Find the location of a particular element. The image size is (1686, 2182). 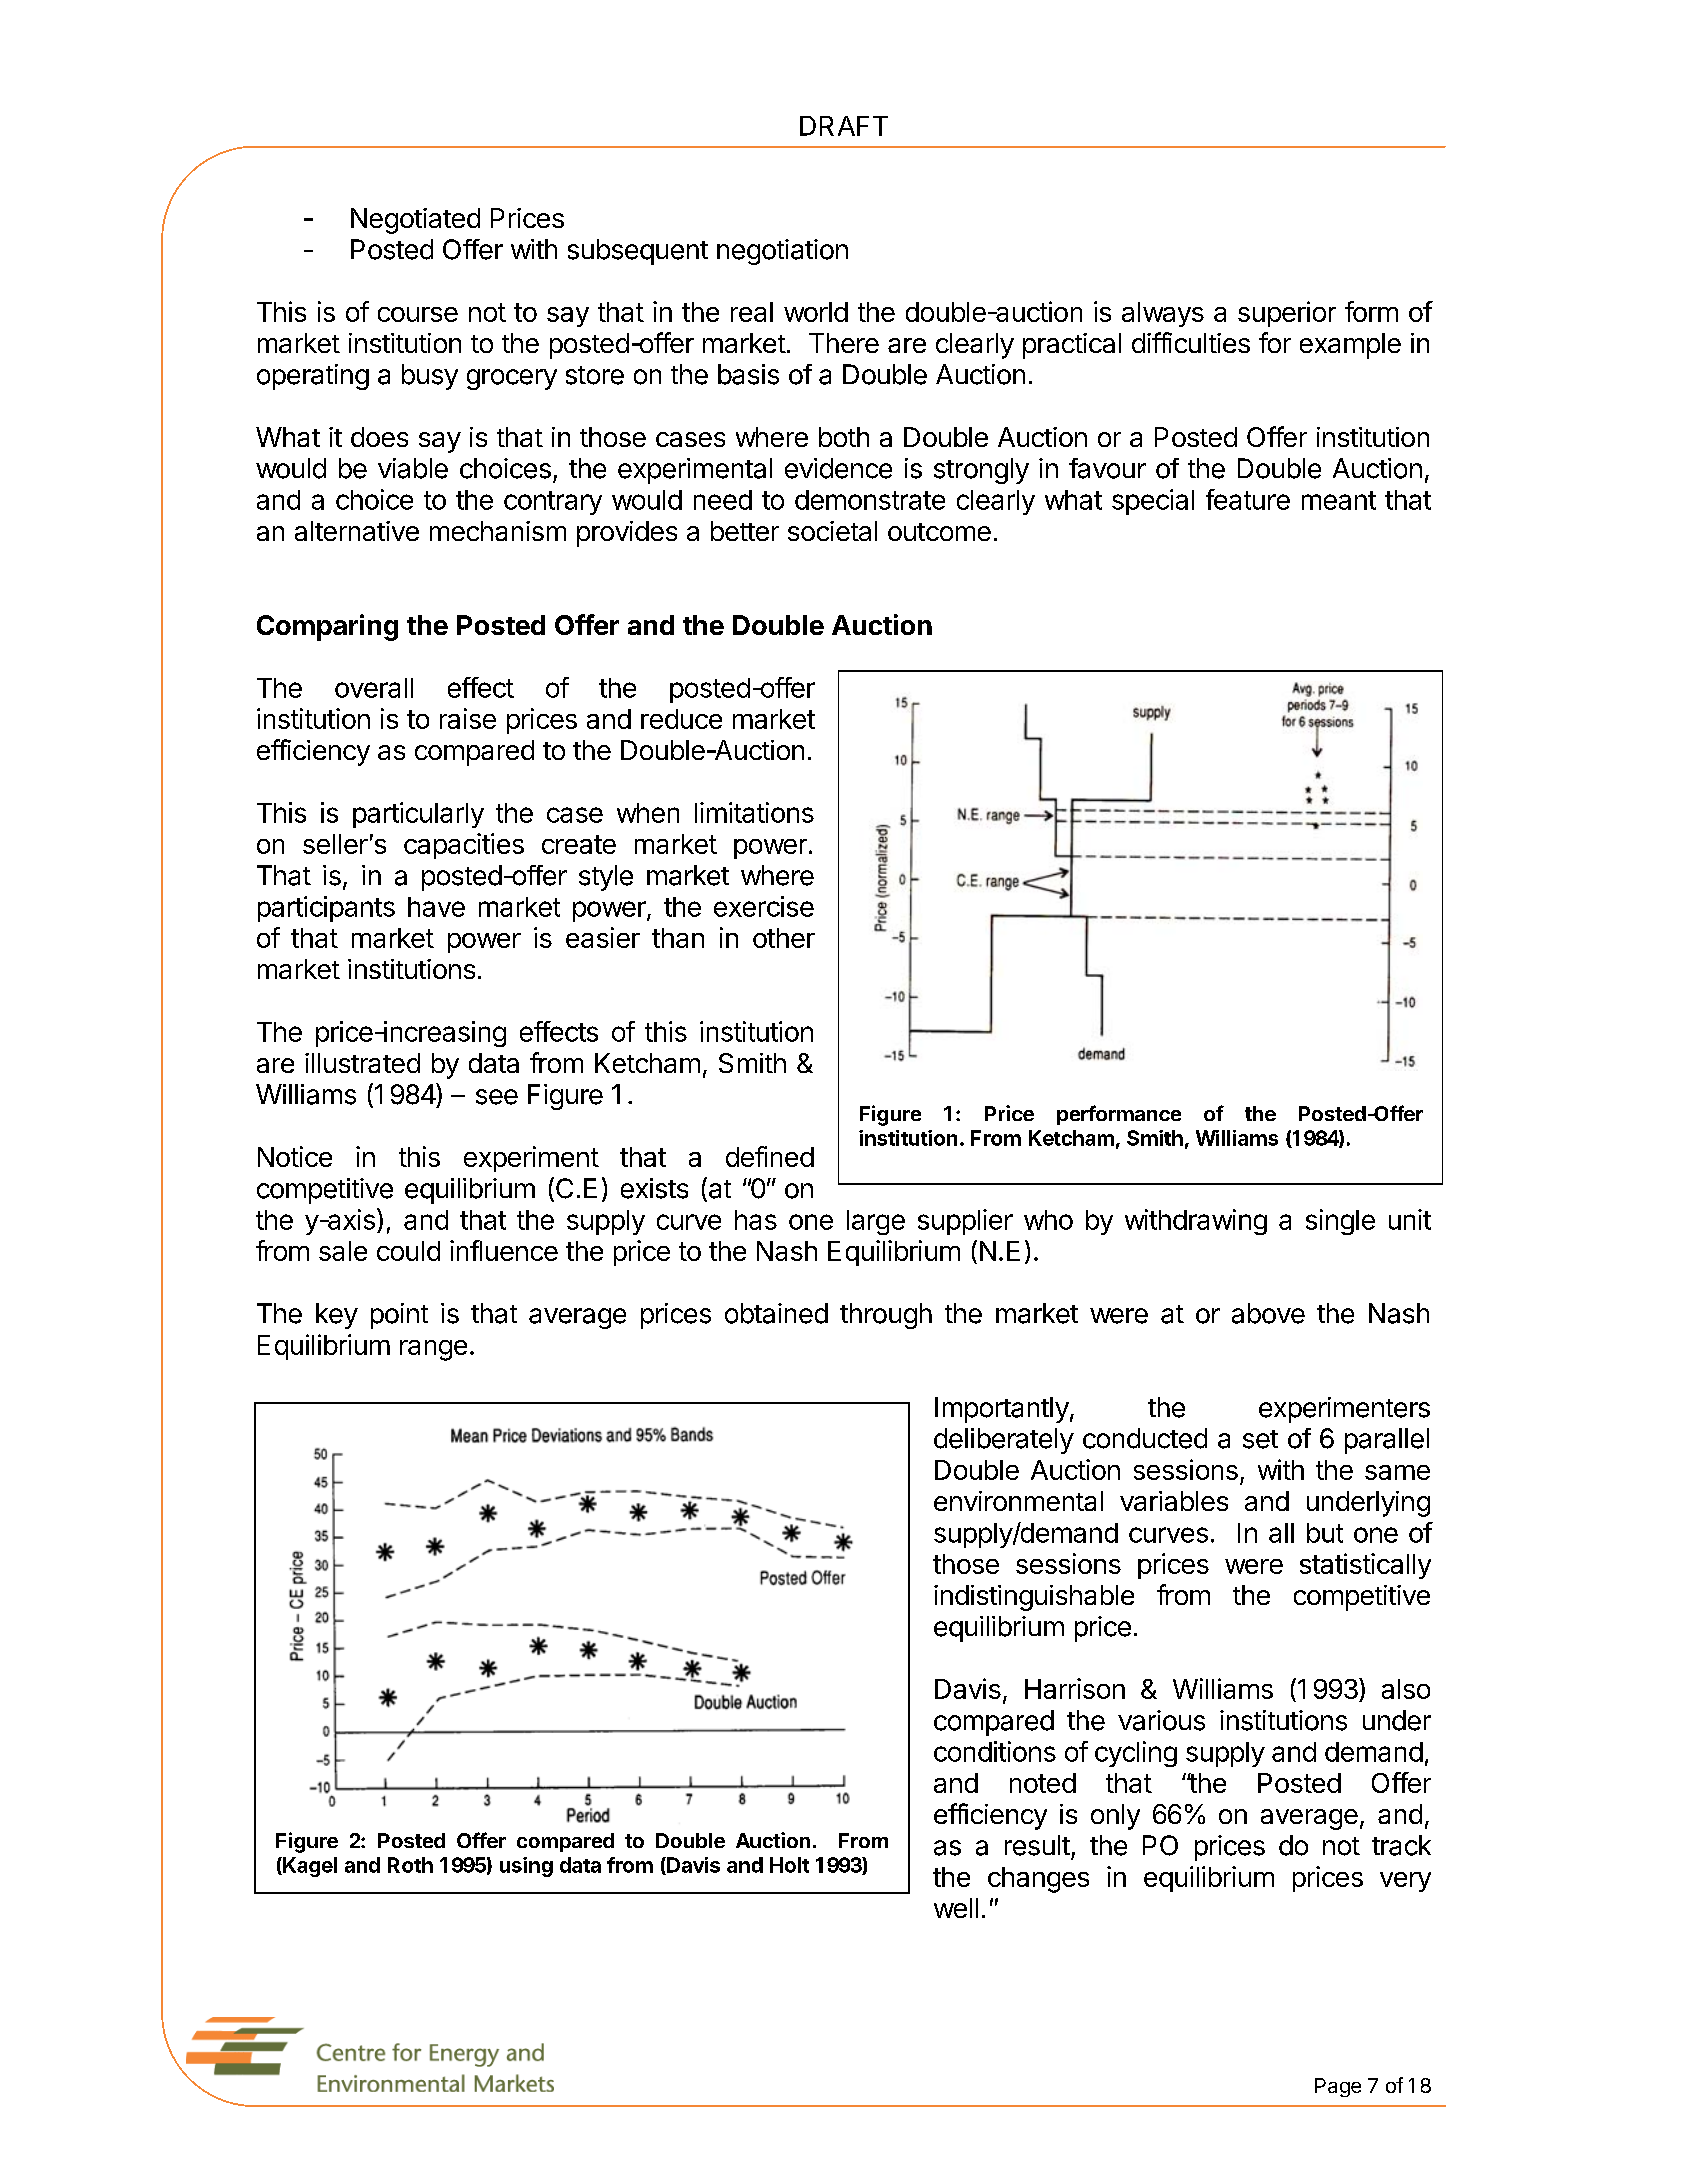

Negotiated is located at coordinates (415, 221).
